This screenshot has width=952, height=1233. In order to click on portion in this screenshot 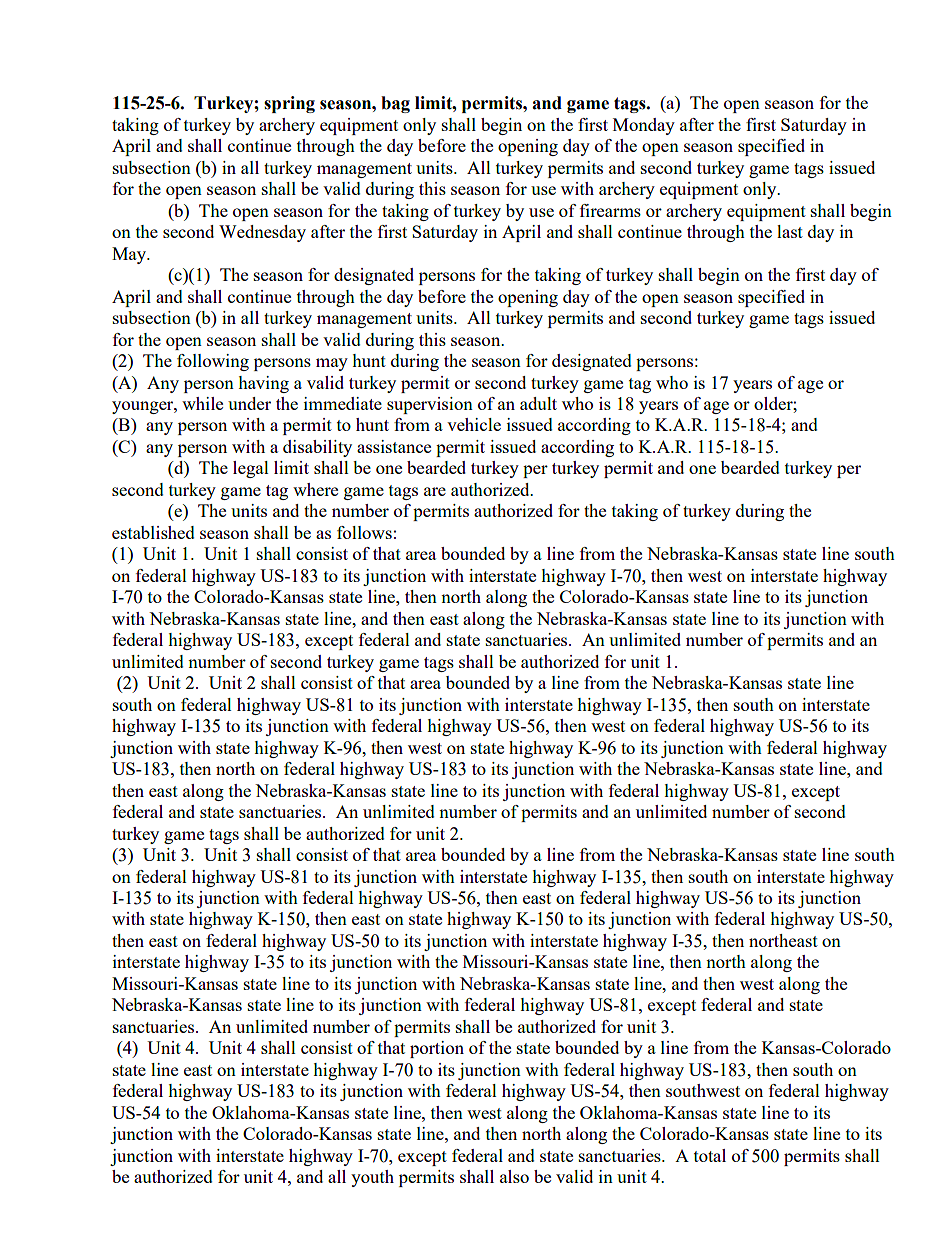, I will do `click(437, 1049)`.
